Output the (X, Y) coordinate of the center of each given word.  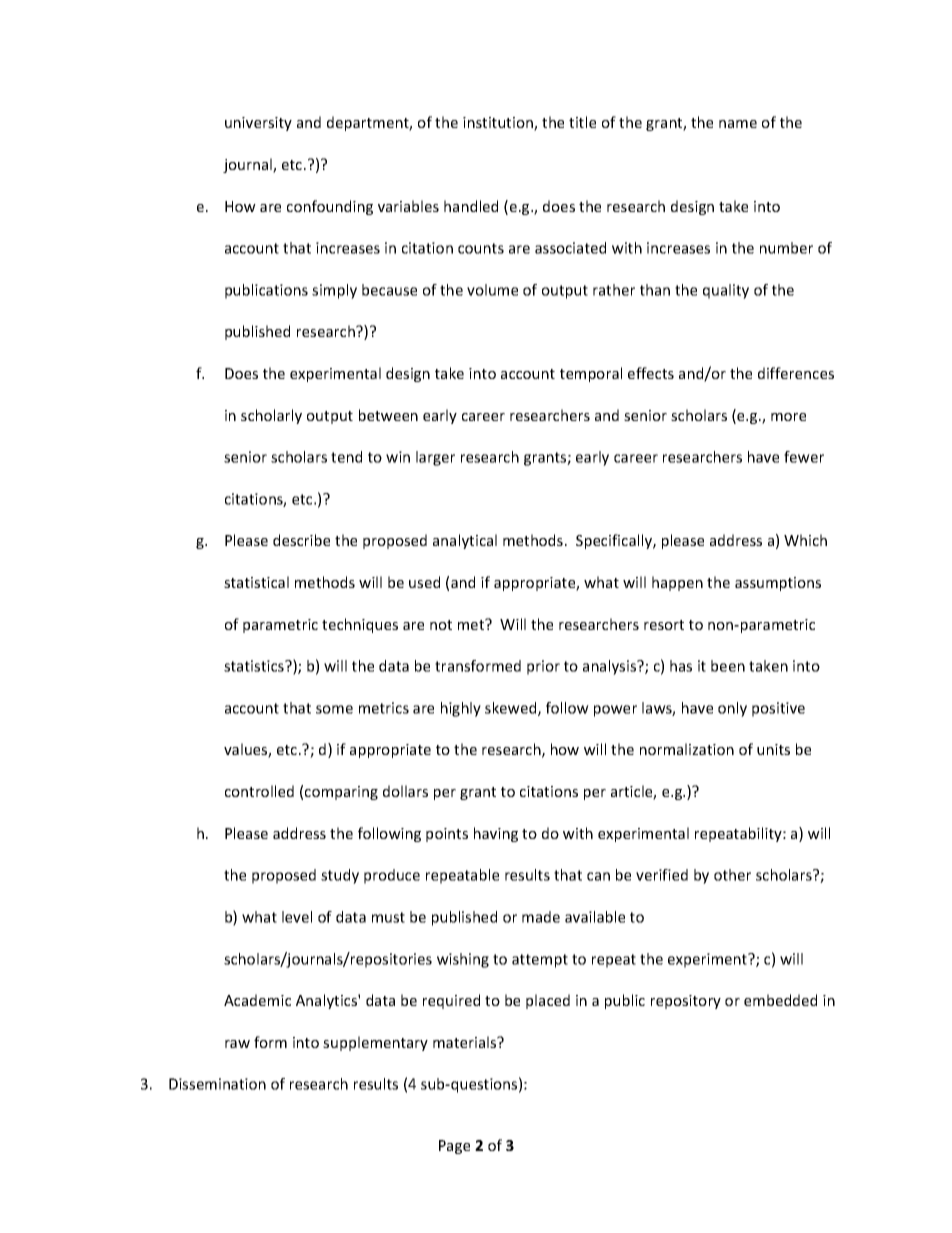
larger (435, 458)
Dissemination (217, 1084)
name (738, 124)
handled (471, 206)
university (258, 124)
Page (454, 1147)
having (496, 834)
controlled (259, 791)
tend (346, 457)
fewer (804, 457)
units (773, 749)
